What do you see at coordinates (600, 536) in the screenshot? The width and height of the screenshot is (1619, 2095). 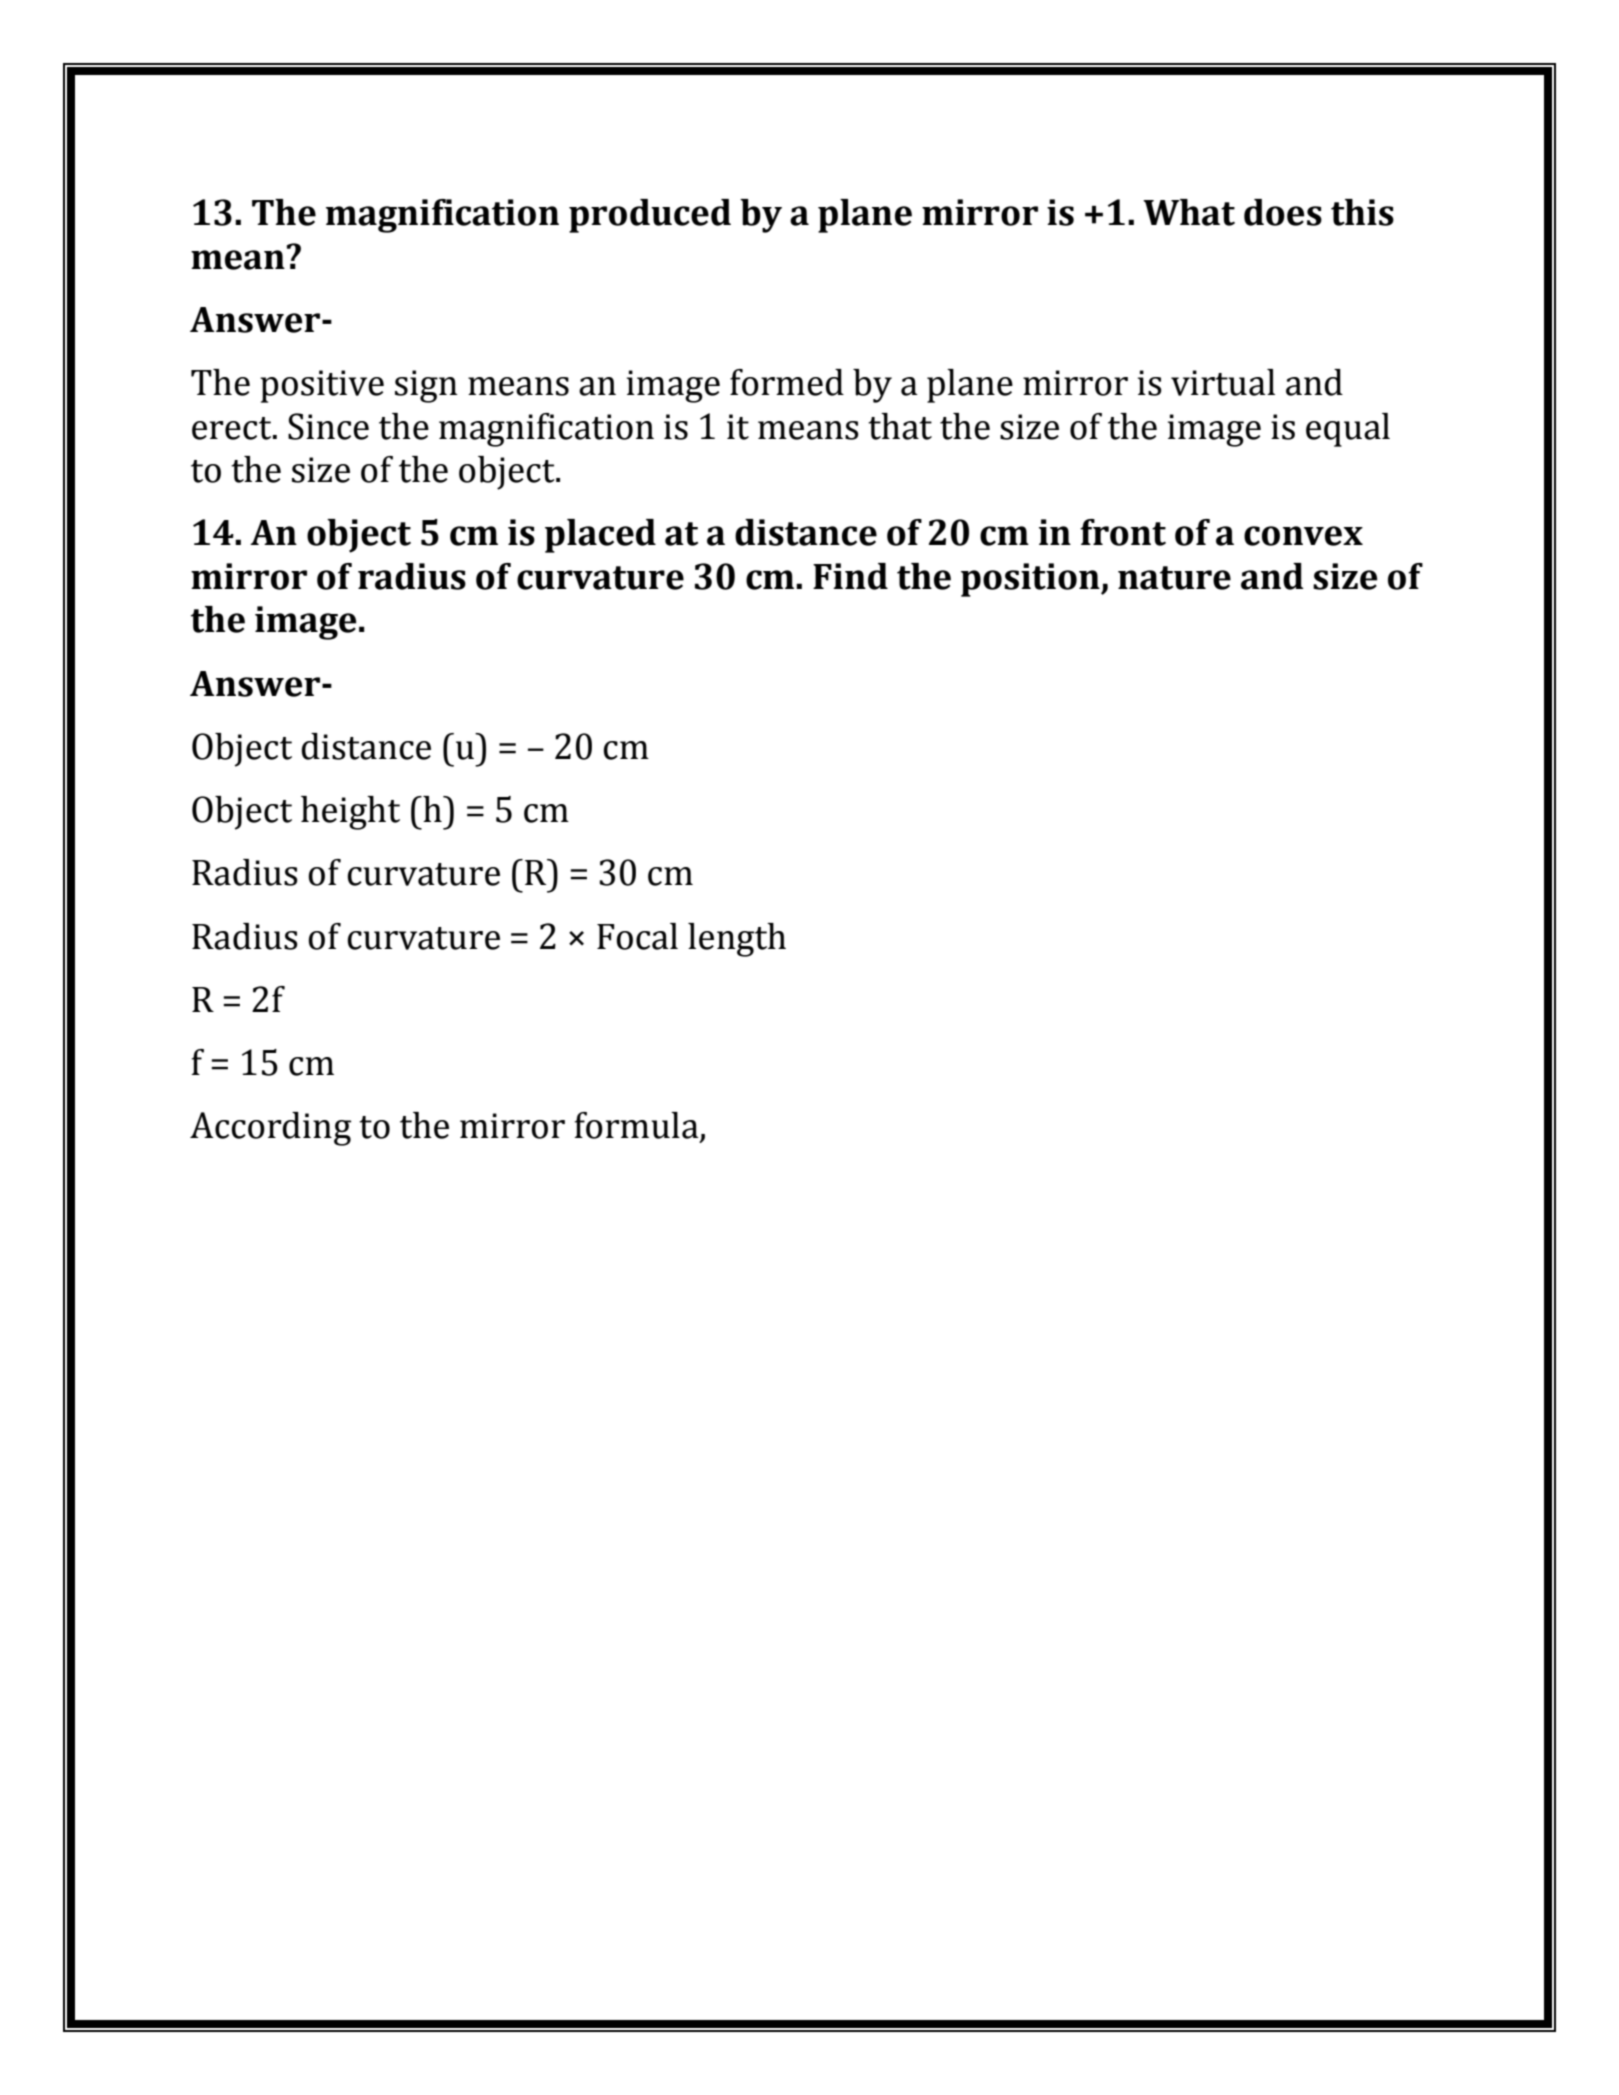 I see `placed` at bounding box center [600, 536].
